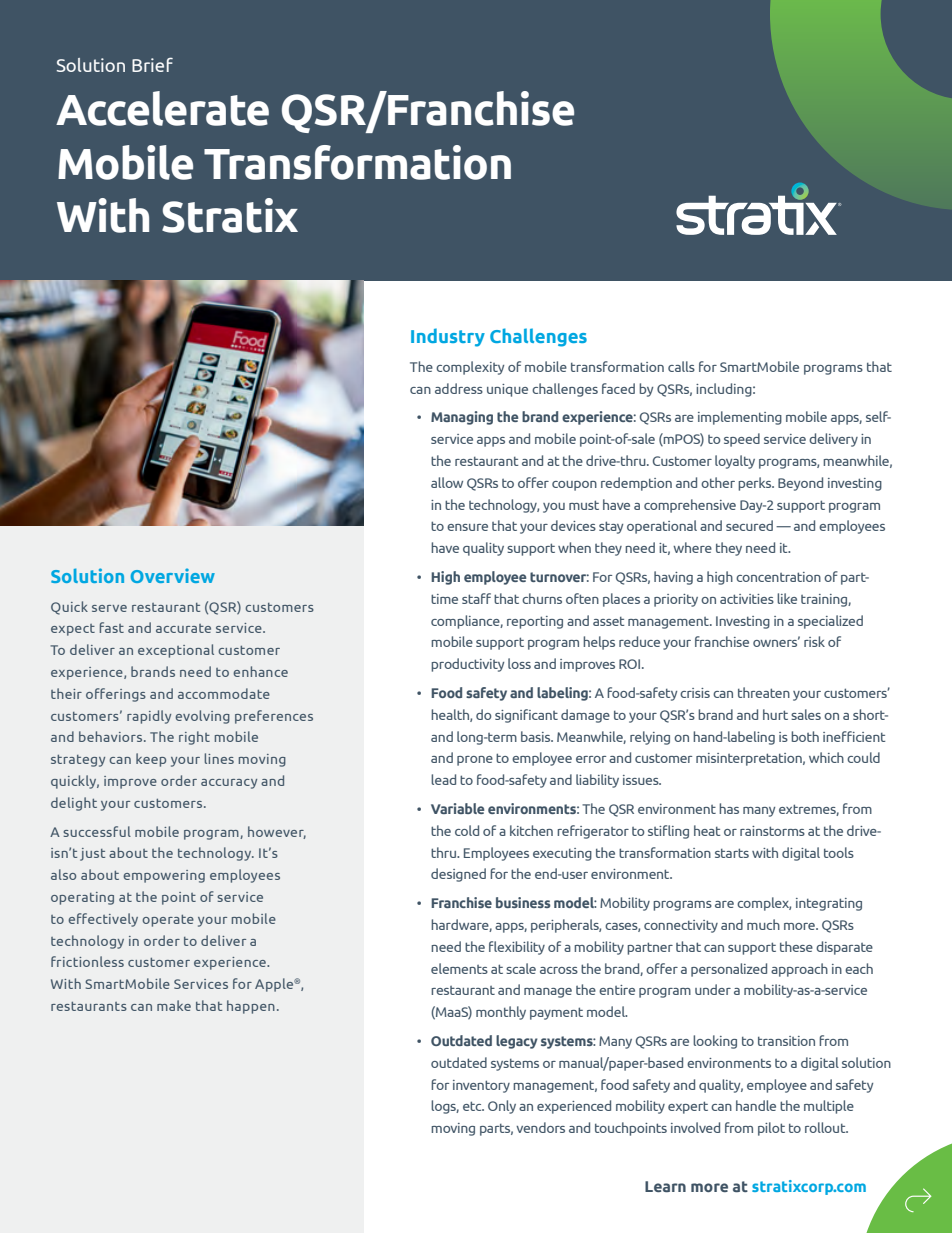 This document has width=952, height=1233. I want to click on etc, so click(473, 1106).
